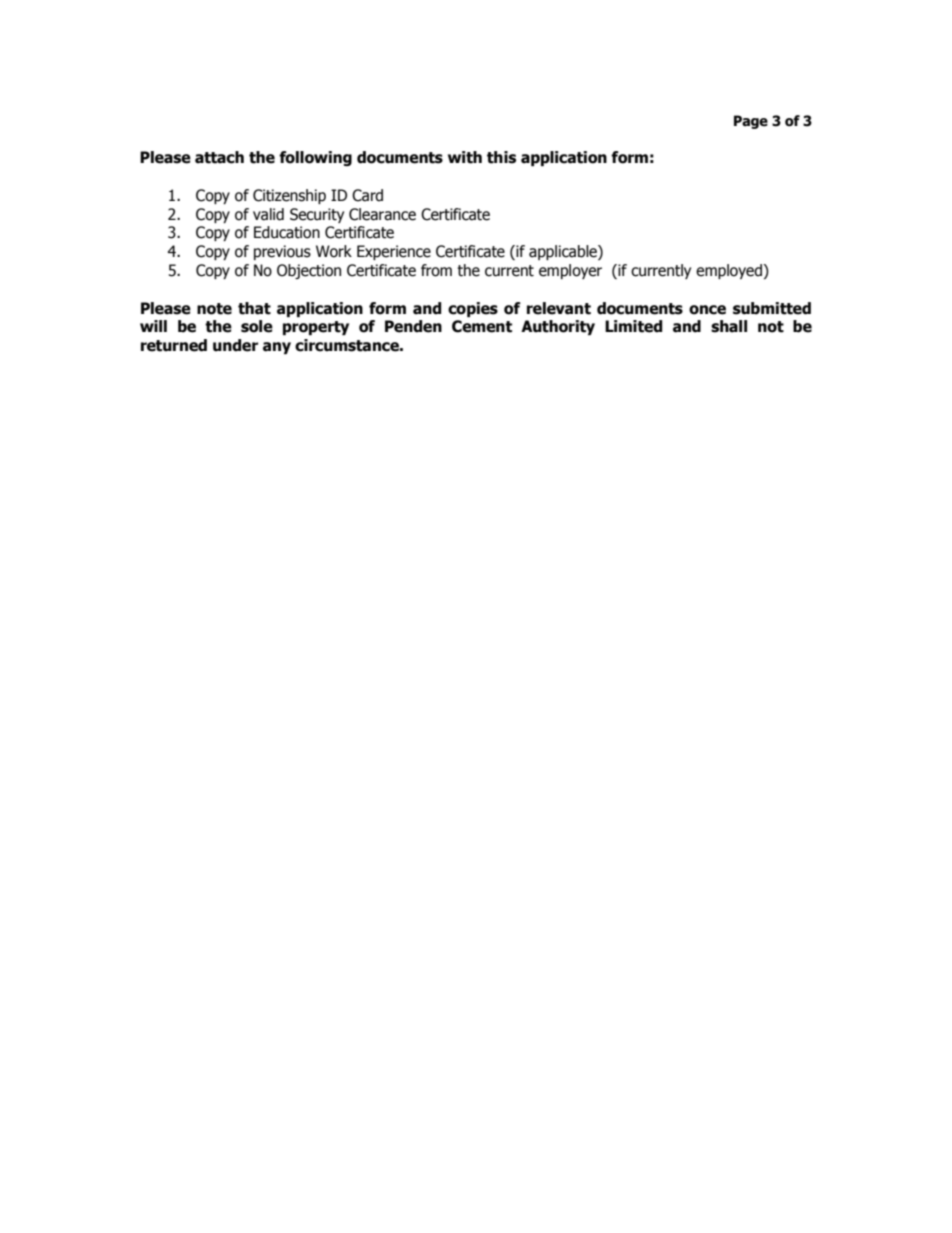 The width and height of the screenshot is (952, 1233). Describe the element at coordinates (235, 345) in the screenshot. I see `under` at that location.
